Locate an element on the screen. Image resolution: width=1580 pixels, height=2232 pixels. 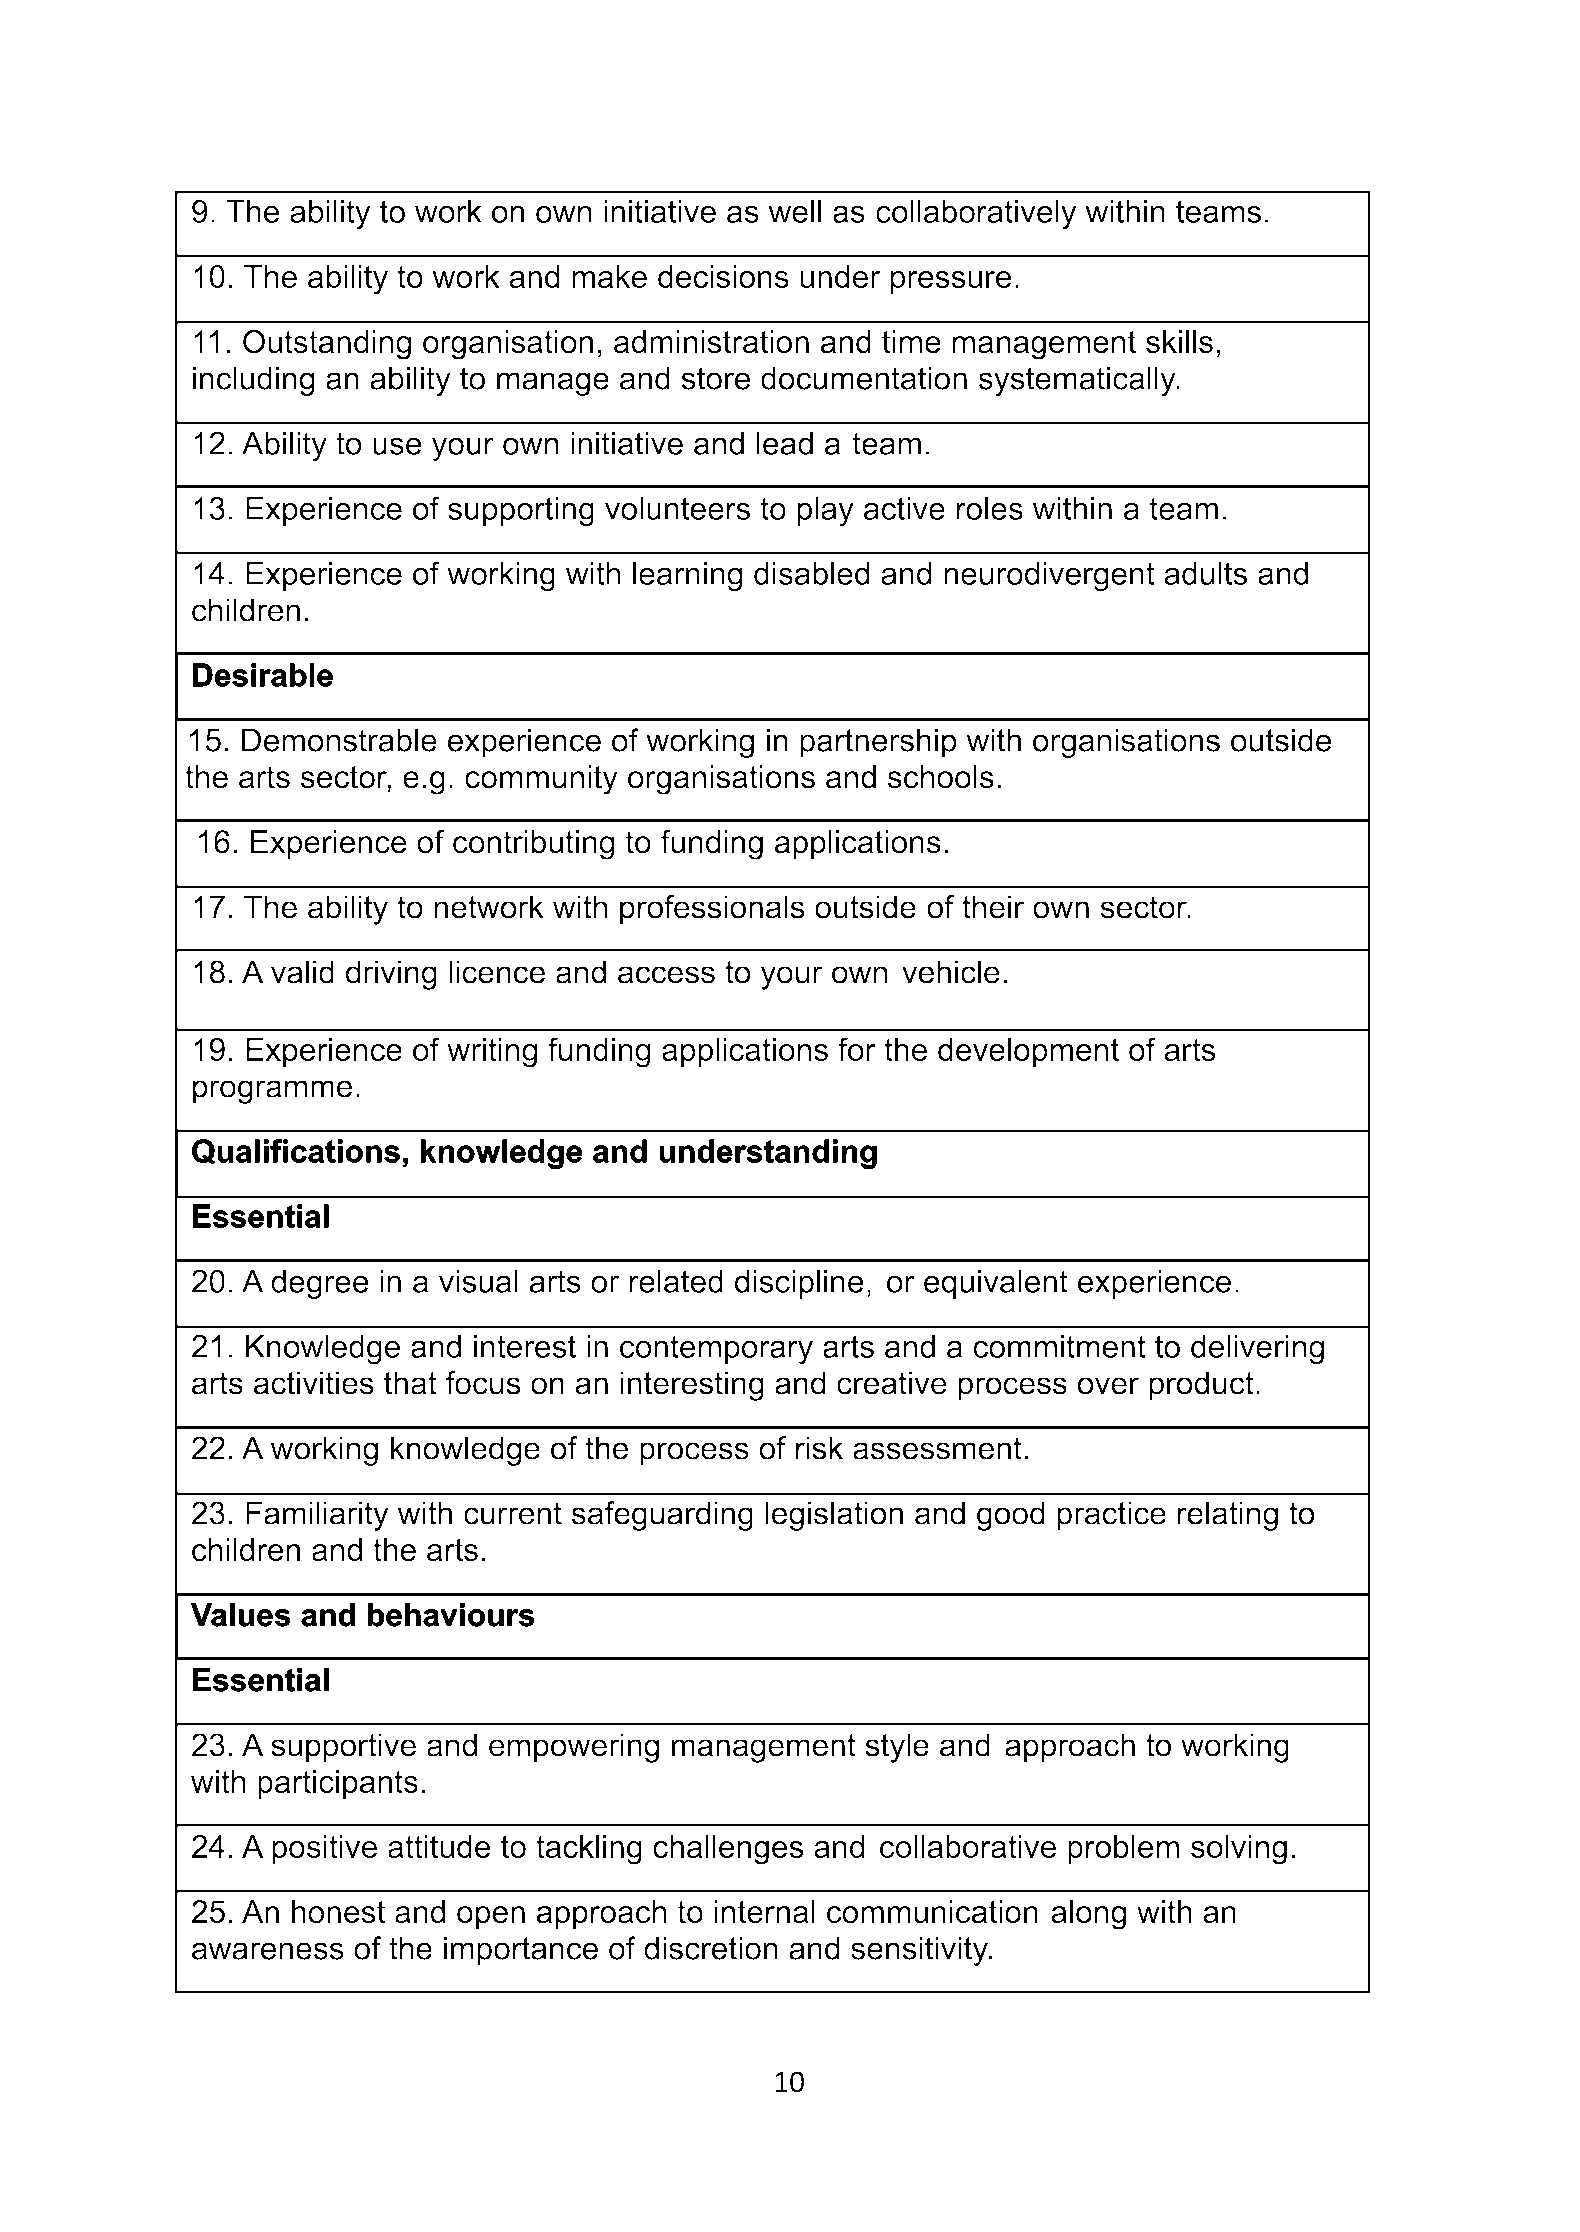
honest is located at coordinates (338, 1912).
